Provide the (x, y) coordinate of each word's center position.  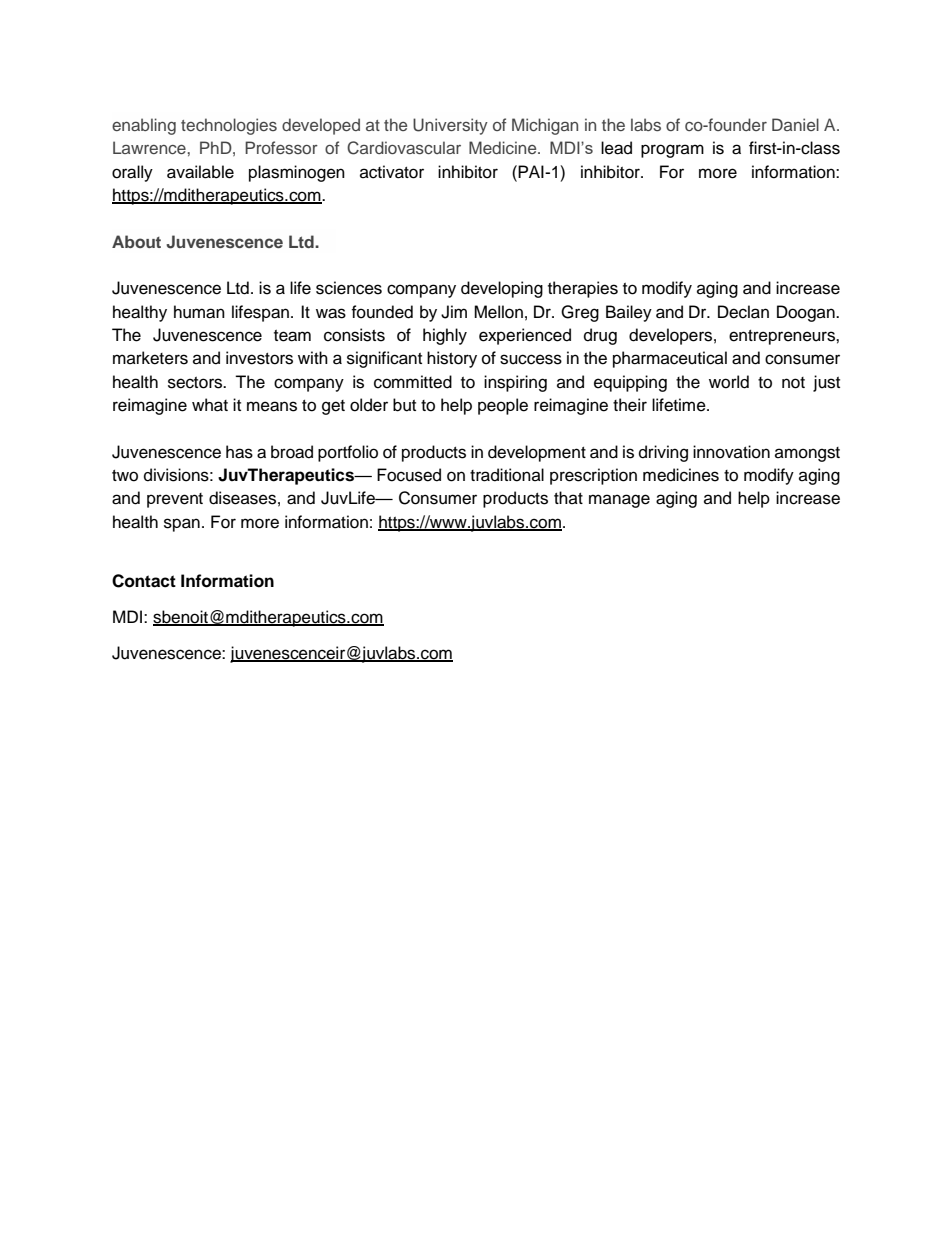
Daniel (795, 124)
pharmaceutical (670, 359)
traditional (507, 475)
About (136, 241)
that (568, 497)
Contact (144, 581)
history (452, 359)
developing (502, 289)
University (450, 126)
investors (259, 358)
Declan (743, 312)
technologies (229, 126)
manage (619, 501)
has (239, 452)
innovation (731, 452)
